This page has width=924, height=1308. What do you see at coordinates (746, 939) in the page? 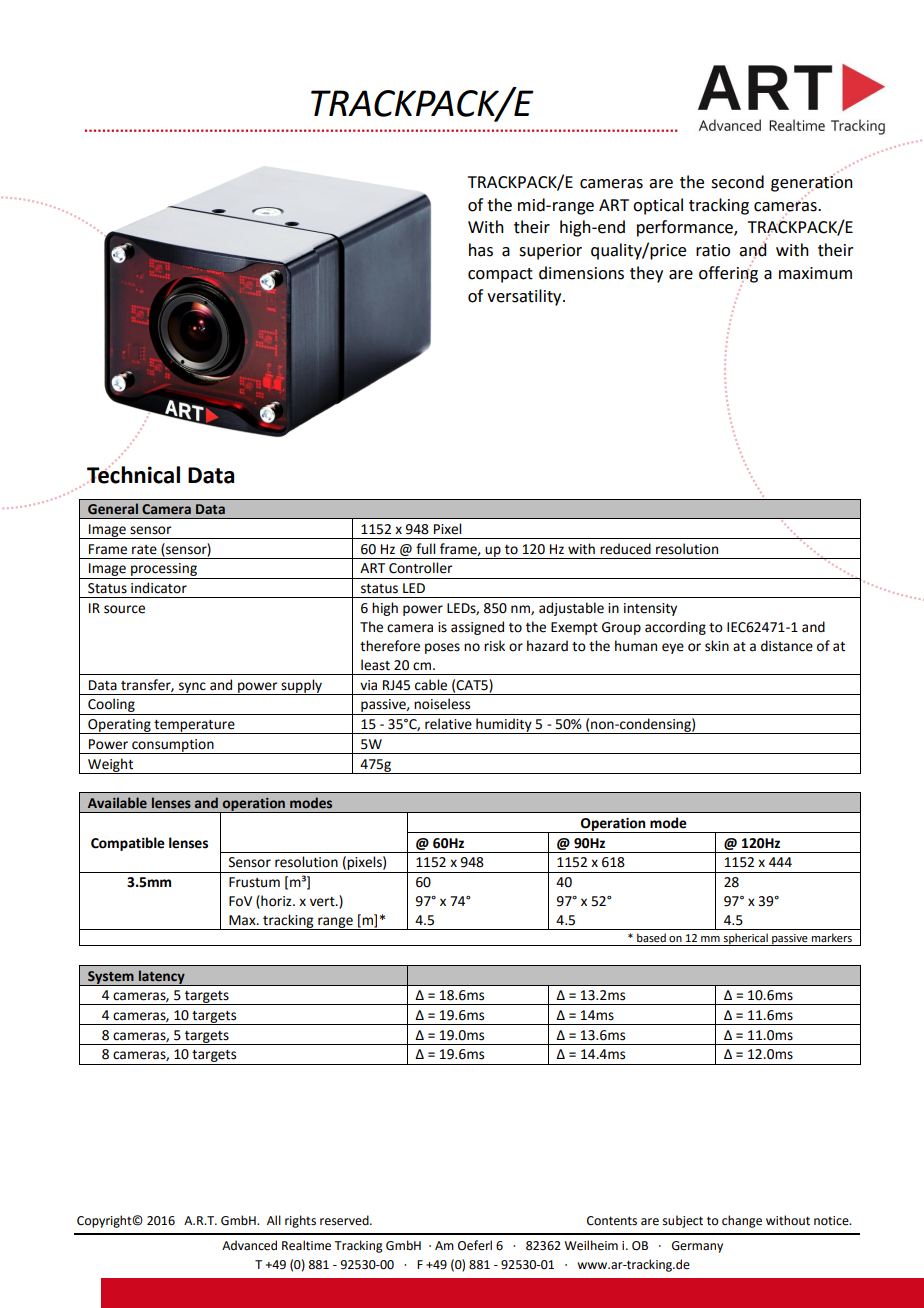
I see `spherical` at bounding box center [746, 939].
